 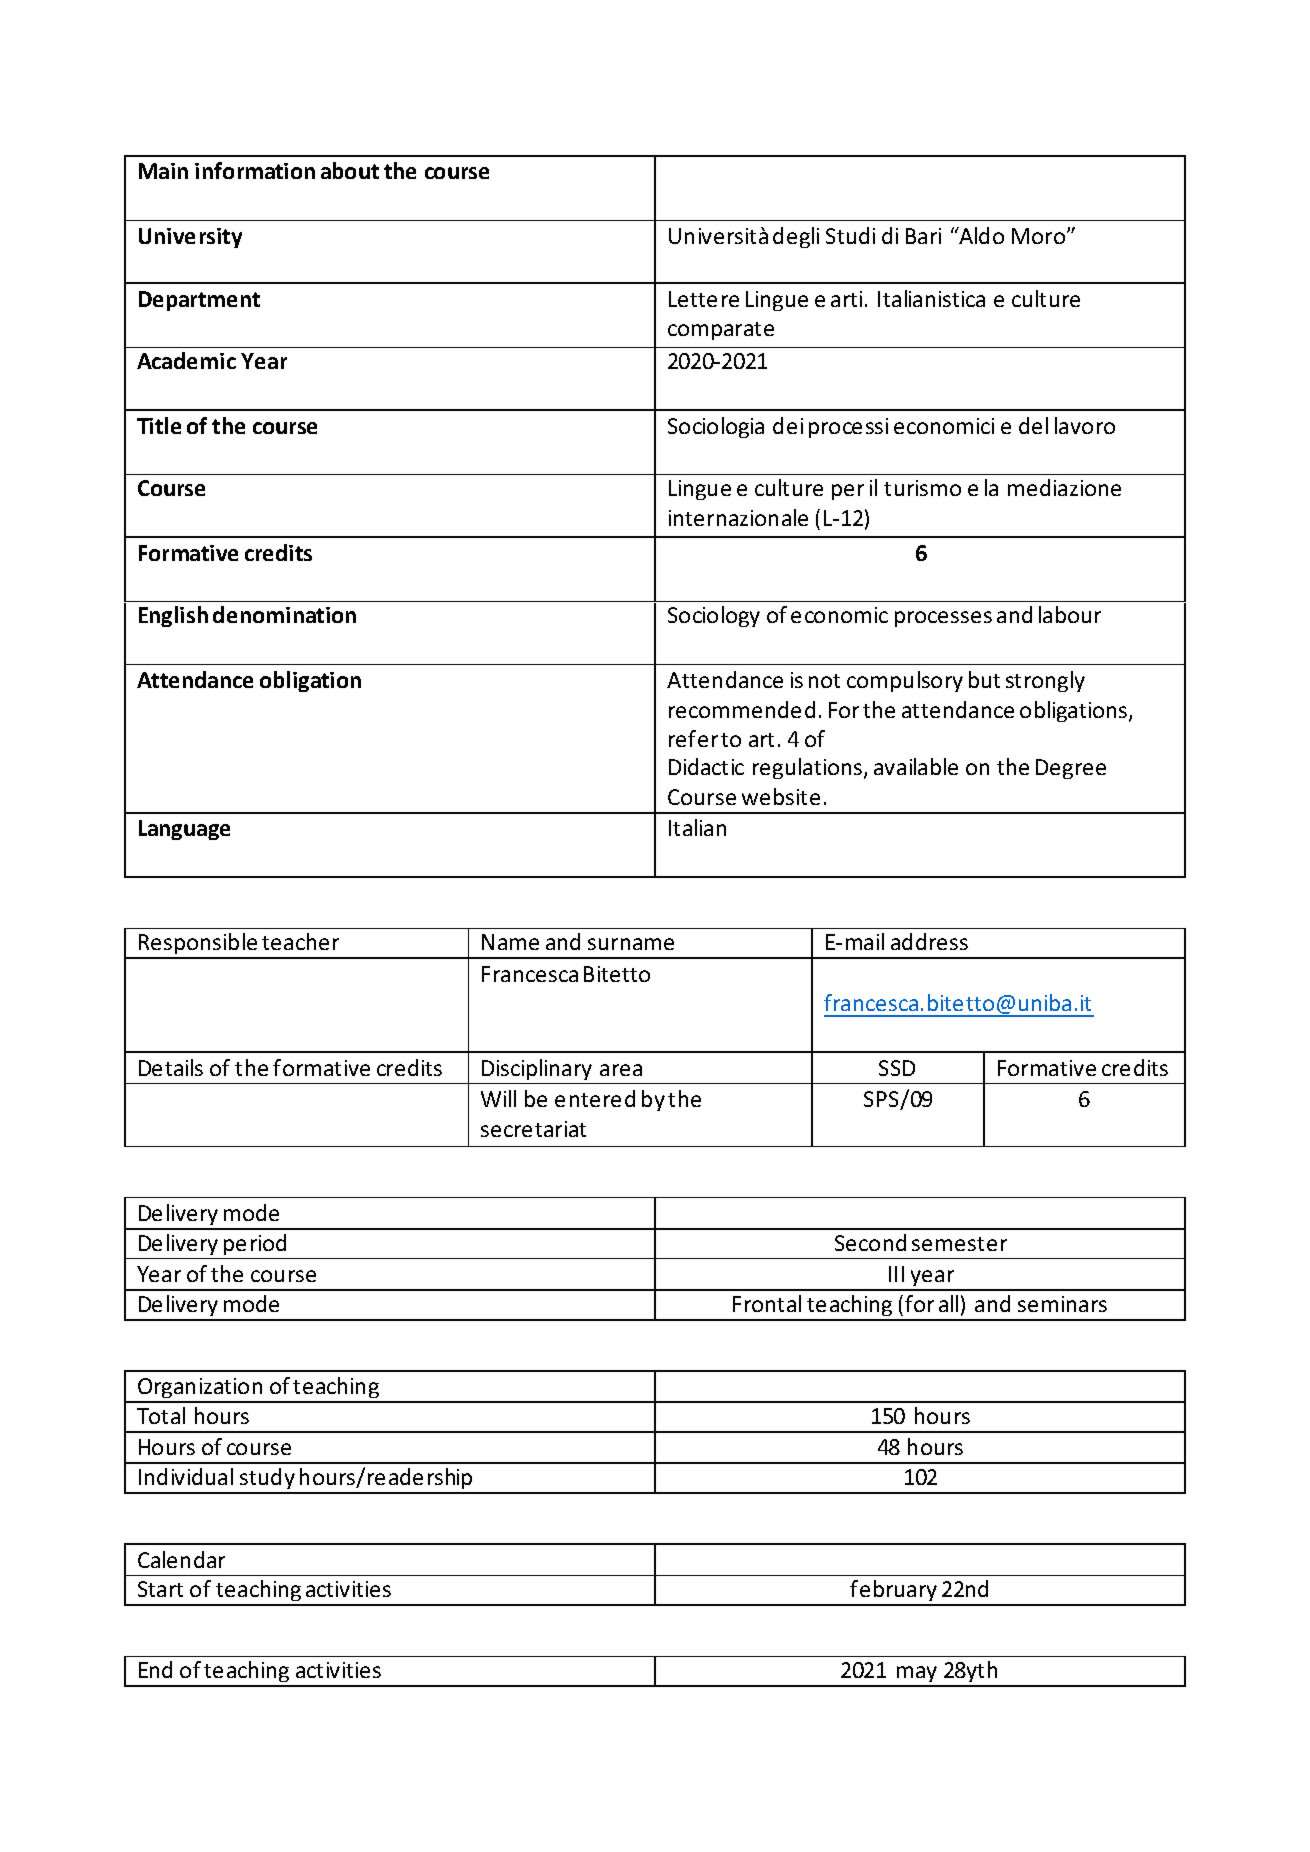 What do you see at coordinates (943, 619) in the screenshot?
I see `processes` at bounding box center [943, 619].
